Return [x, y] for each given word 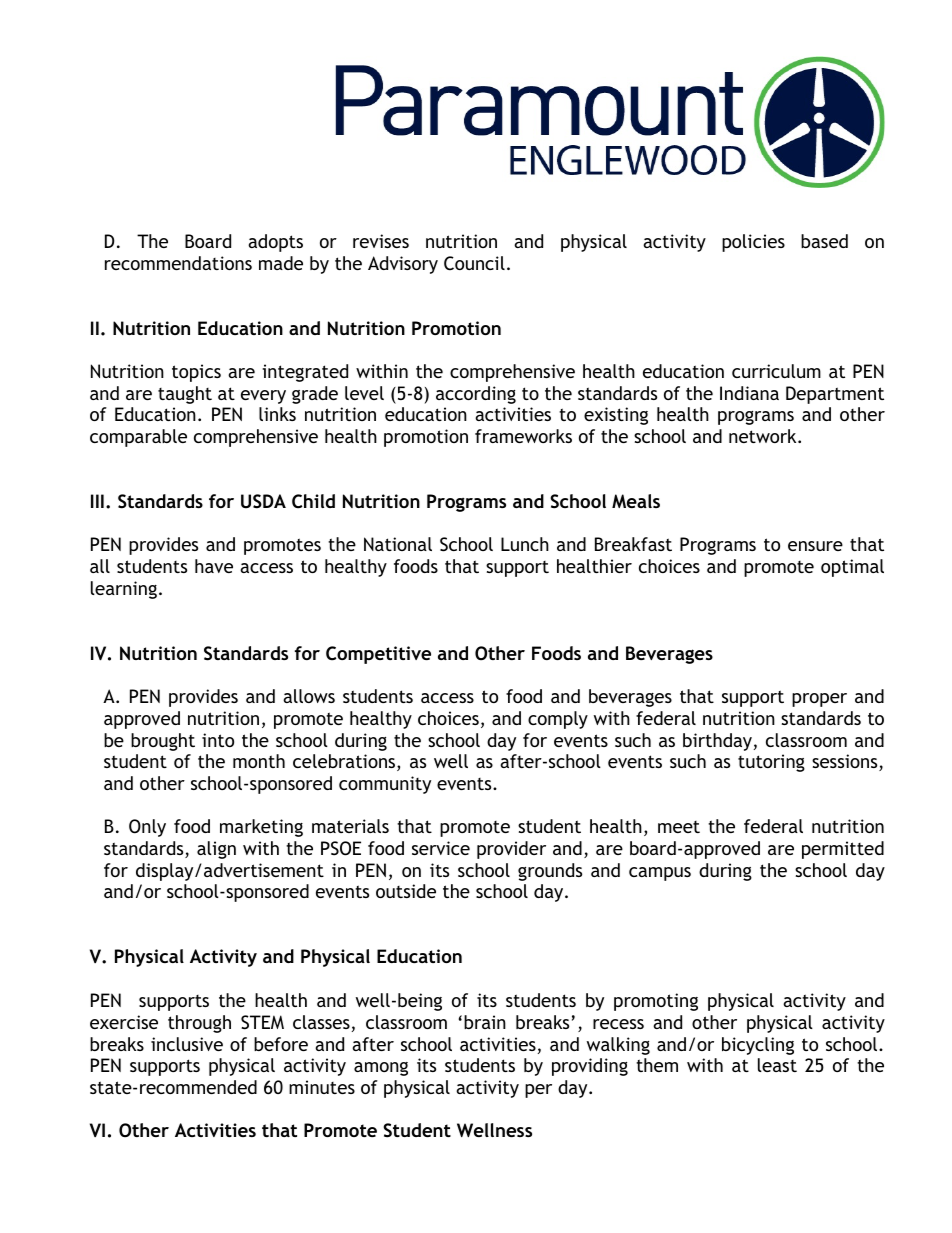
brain [485, 1022]
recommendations [178, 263]
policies [753, 243]
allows [309, 696]
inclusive [187, 1044]
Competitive [378, 655]
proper [819, 700]
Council [474, 263]
